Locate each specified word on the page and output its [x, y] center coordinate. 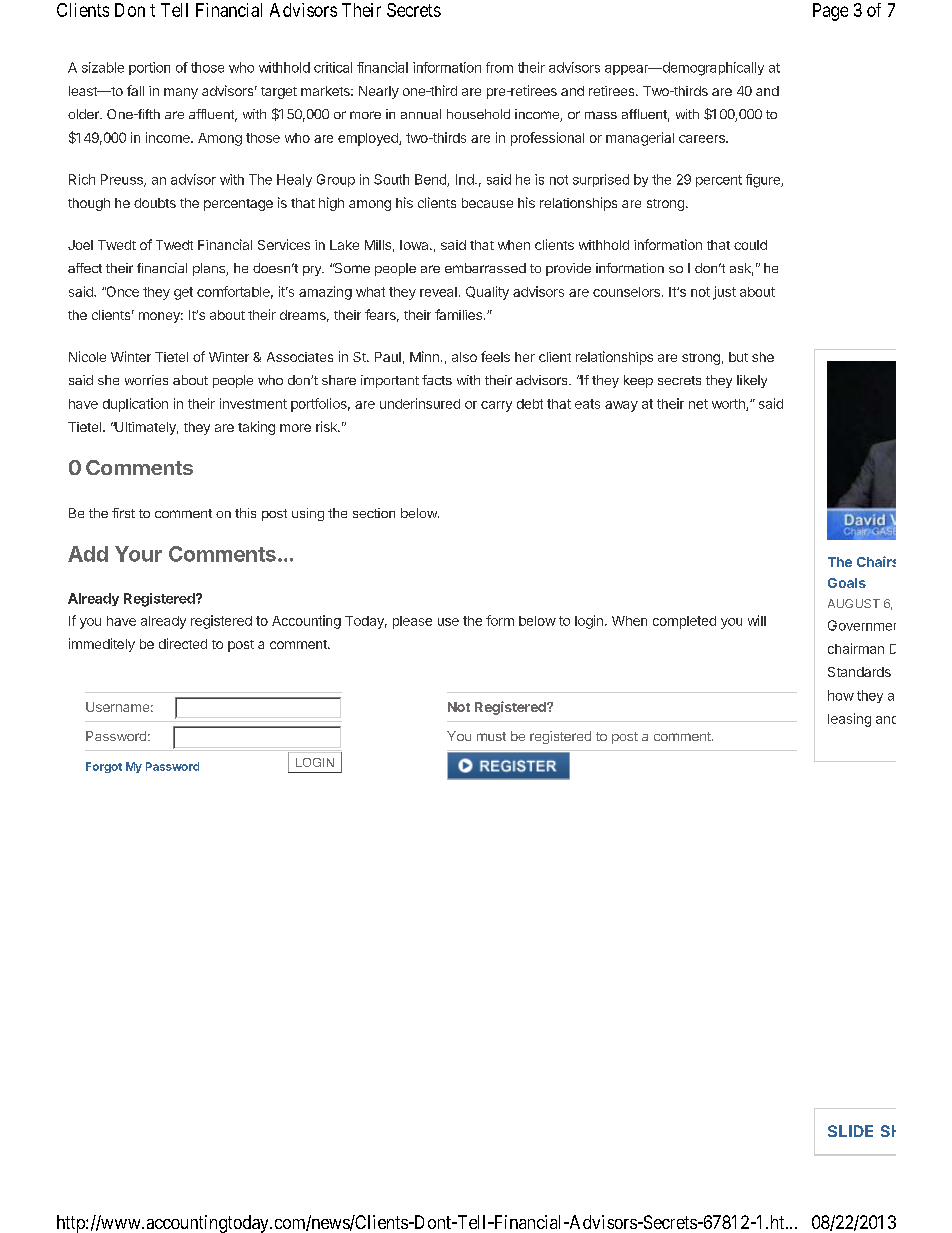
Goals [847, 583]
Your [138, 554]
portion [149, 68]
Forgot [104, 767]
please [412, 622]
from [499, 67]
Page [830, 12]
